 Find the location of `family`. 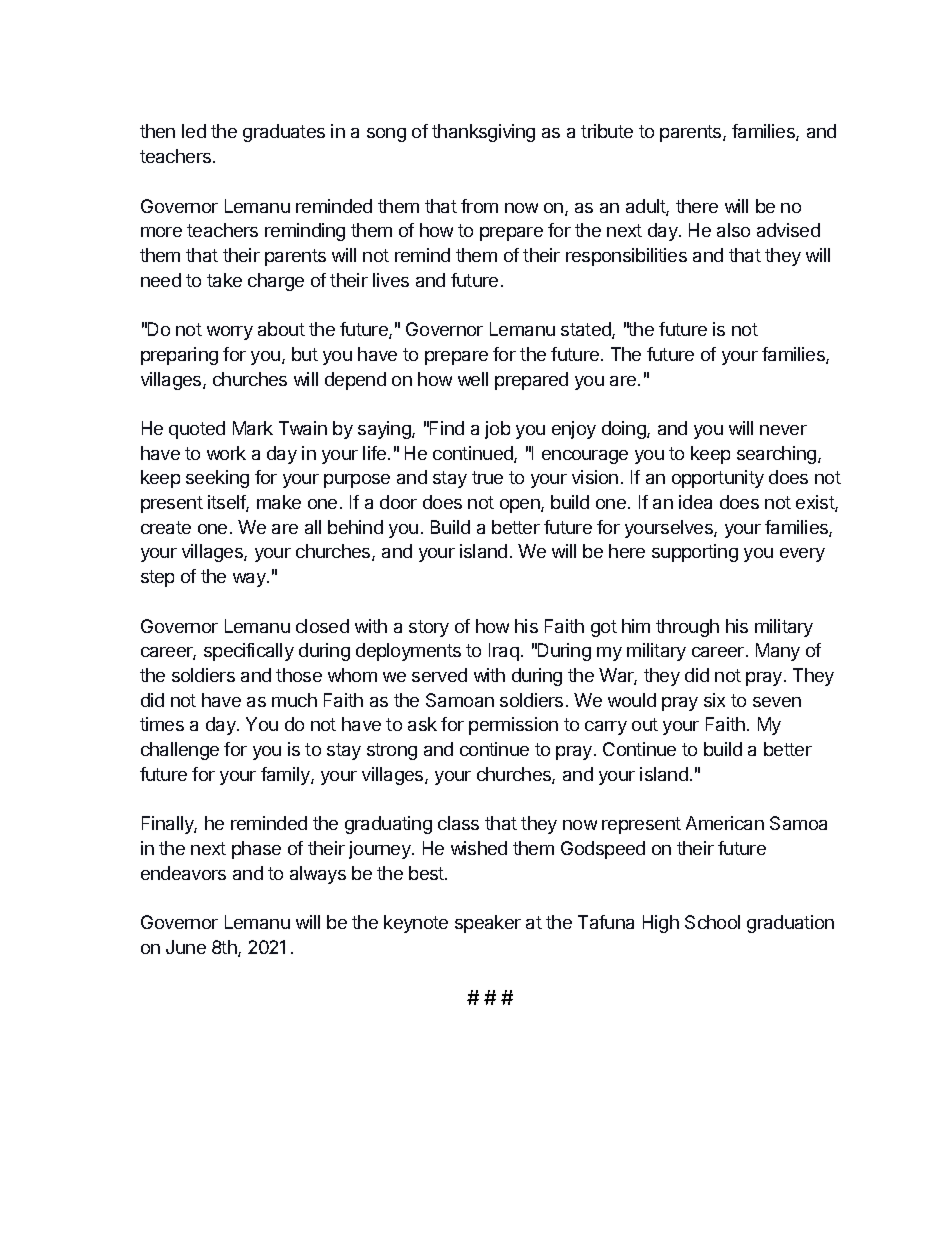

family is located at coordinates (286, 776).
